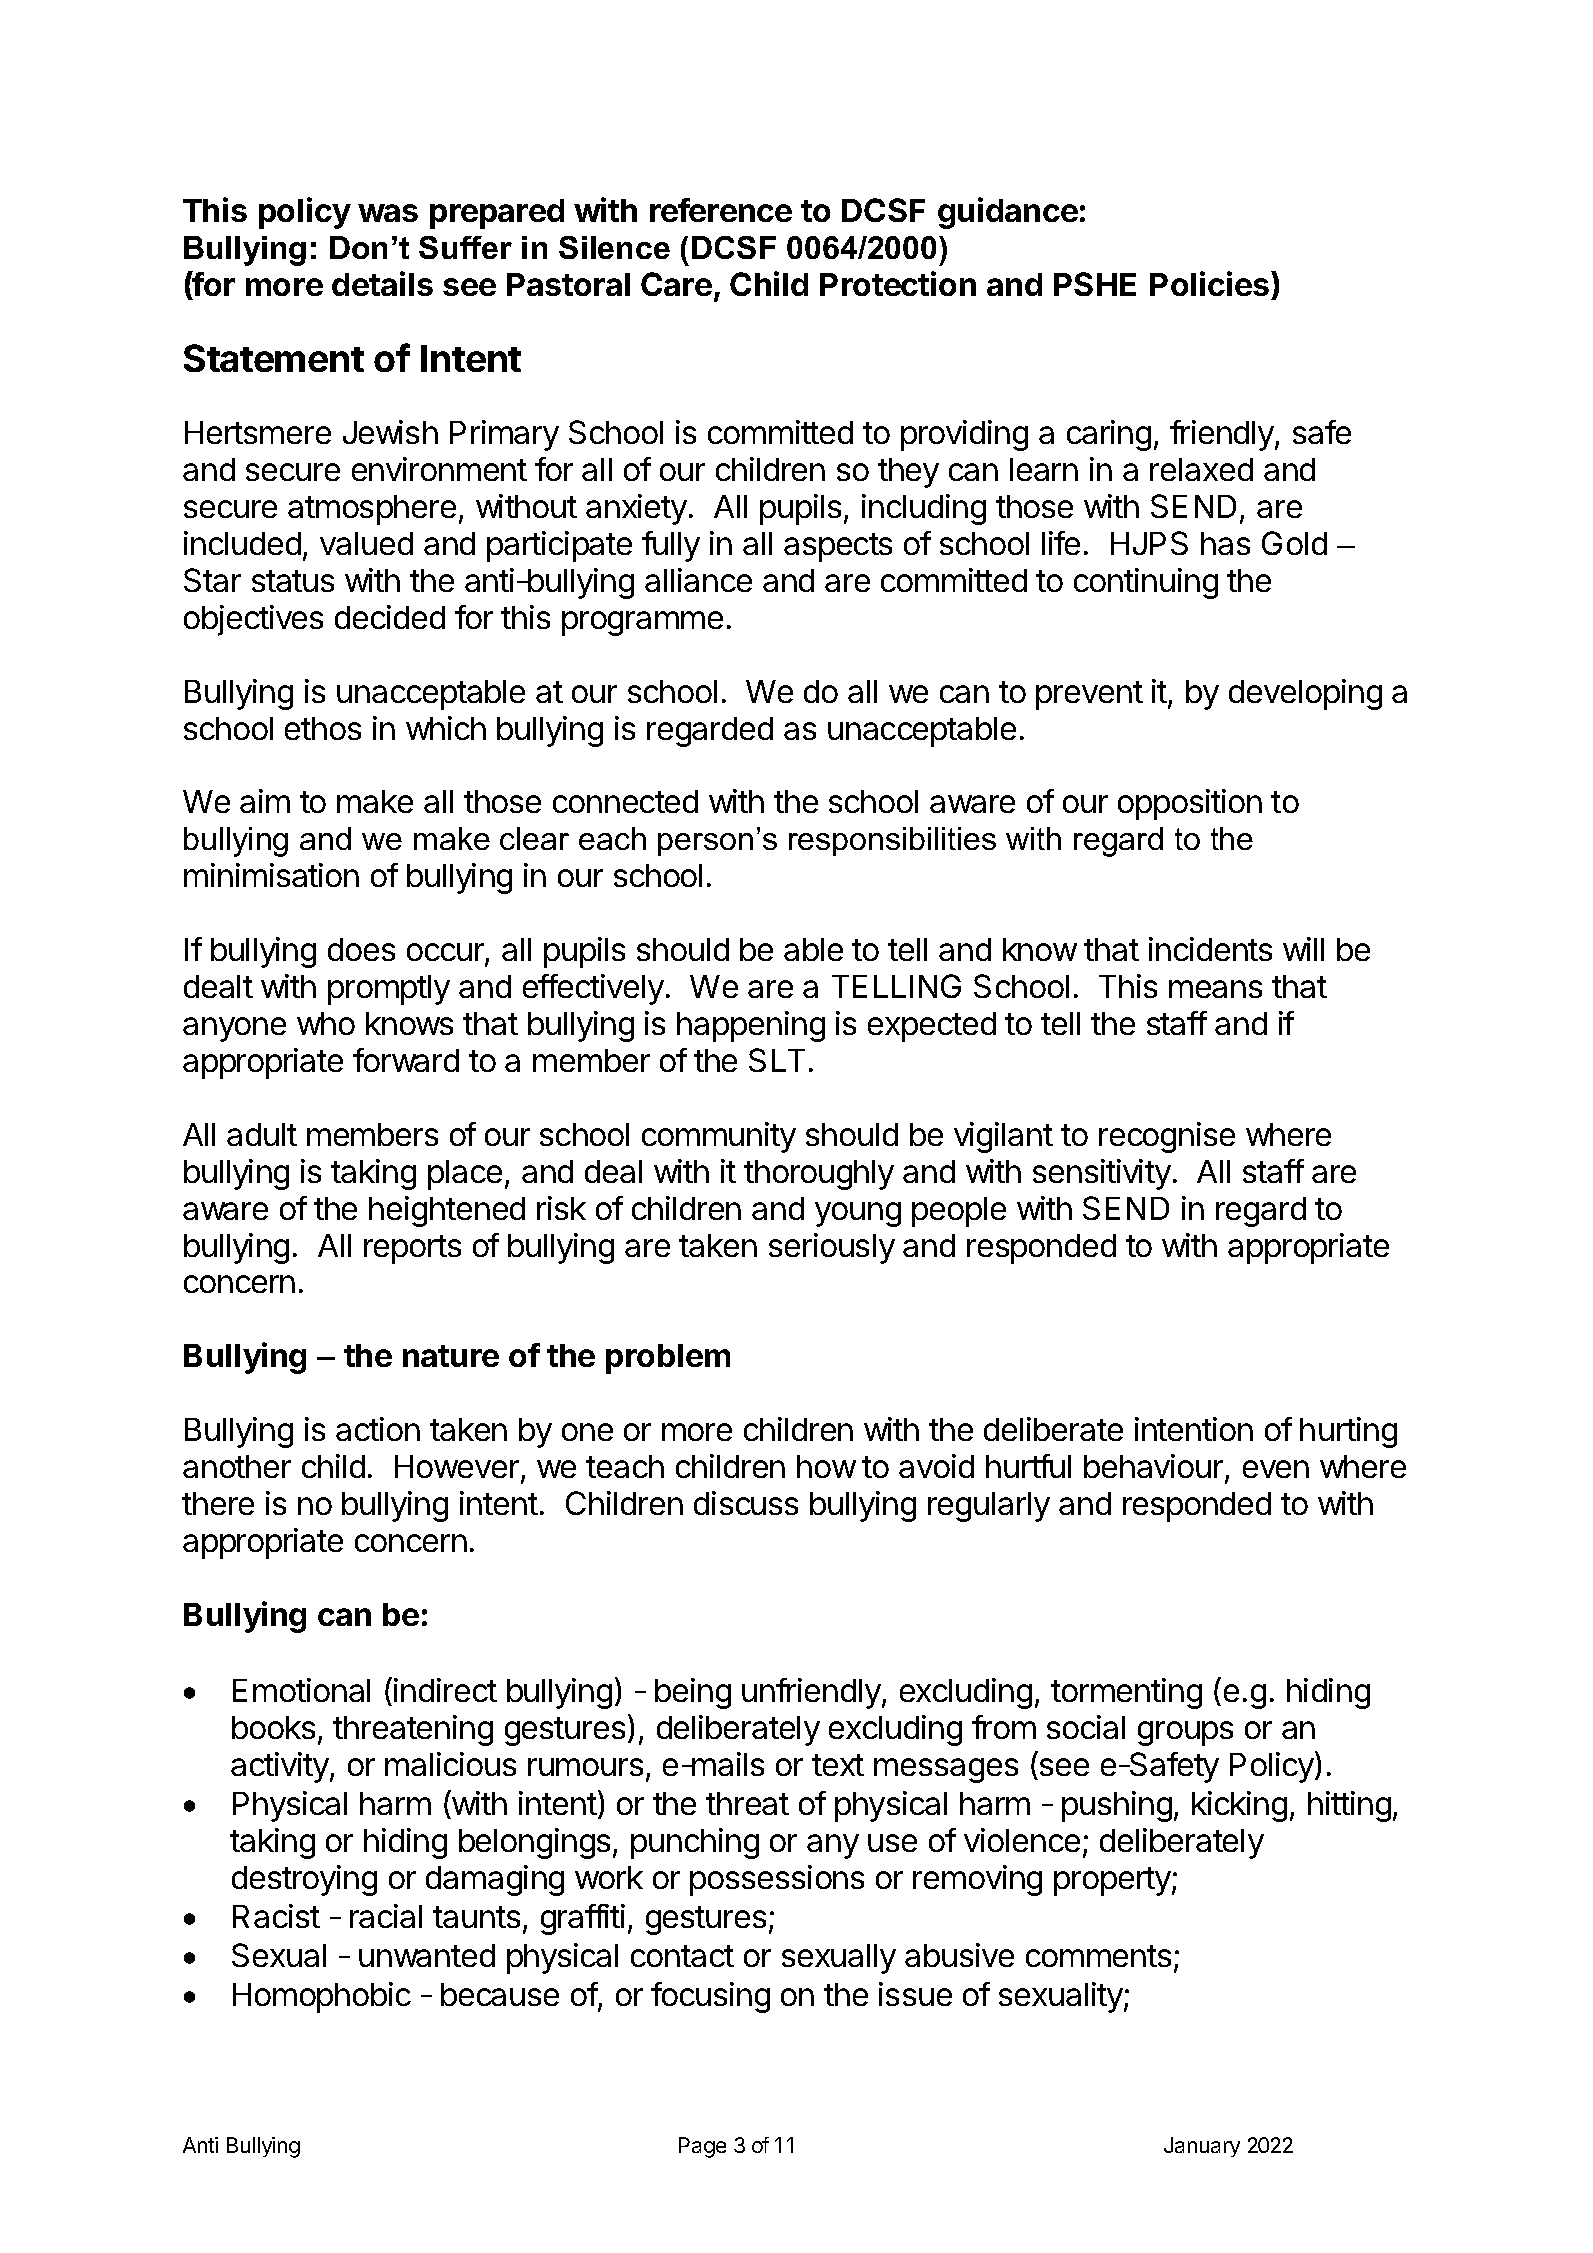 Image resolution: width=1593 pixels, height=2253 pixels. Describe the element at coordinates (1185, 1733) in the image. I see `groups` at that location.
